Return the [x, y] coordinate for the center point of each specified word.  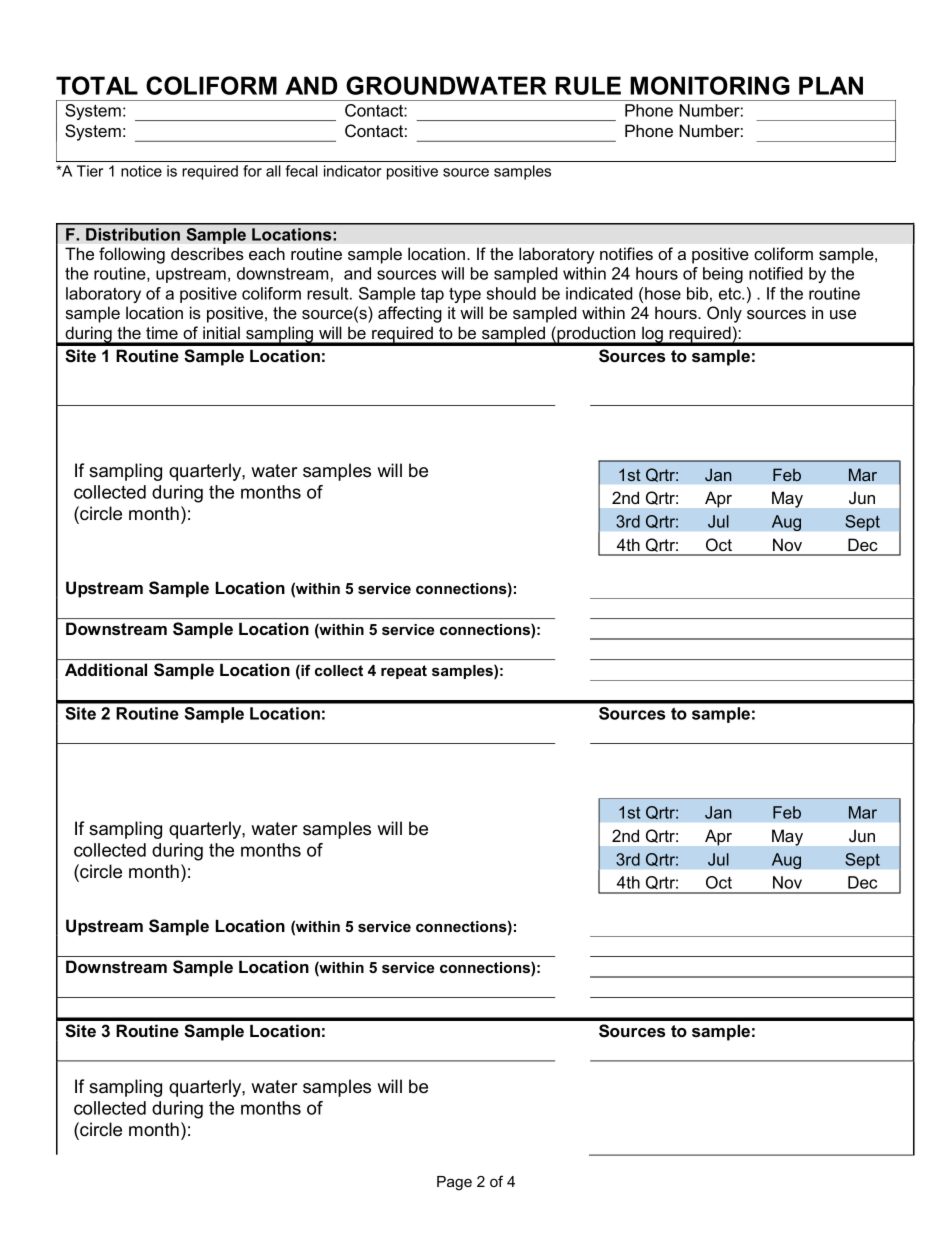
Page [454, 1183]
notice [141, 171]
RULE [588, 85]
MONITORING [710, 85]
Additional [106, 669]
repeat [404, 672]
